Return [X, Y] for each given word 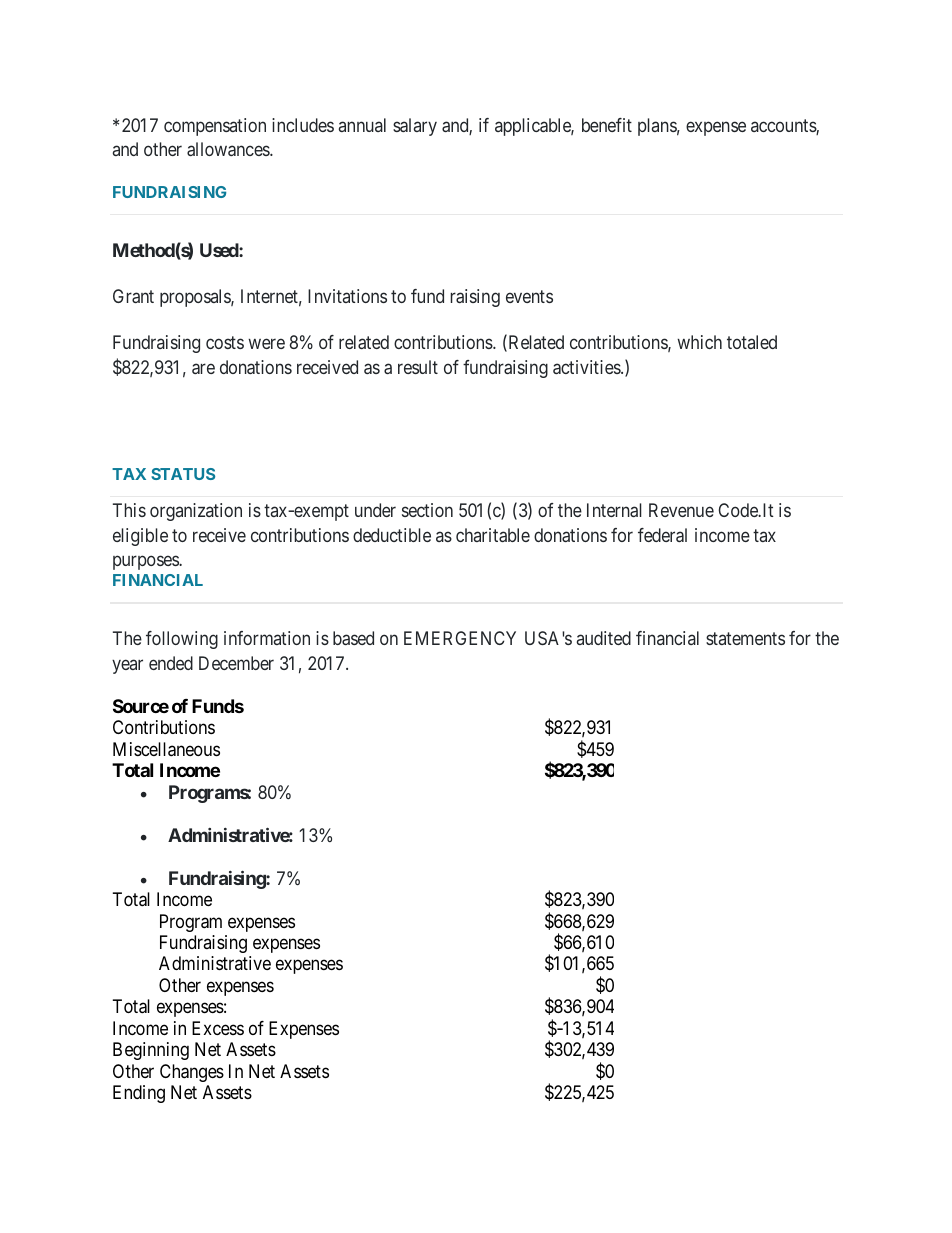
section [427, 510]
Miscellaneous [166, 749]
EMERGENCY [460, 638]
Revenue [681, 510]
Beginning [151, 1051]
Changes [192, 1073]
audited [604, 638]
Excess [218, 1028]
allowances [229, 149]
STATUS [183, 474]
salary [415, 127]
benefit [607, 125]
